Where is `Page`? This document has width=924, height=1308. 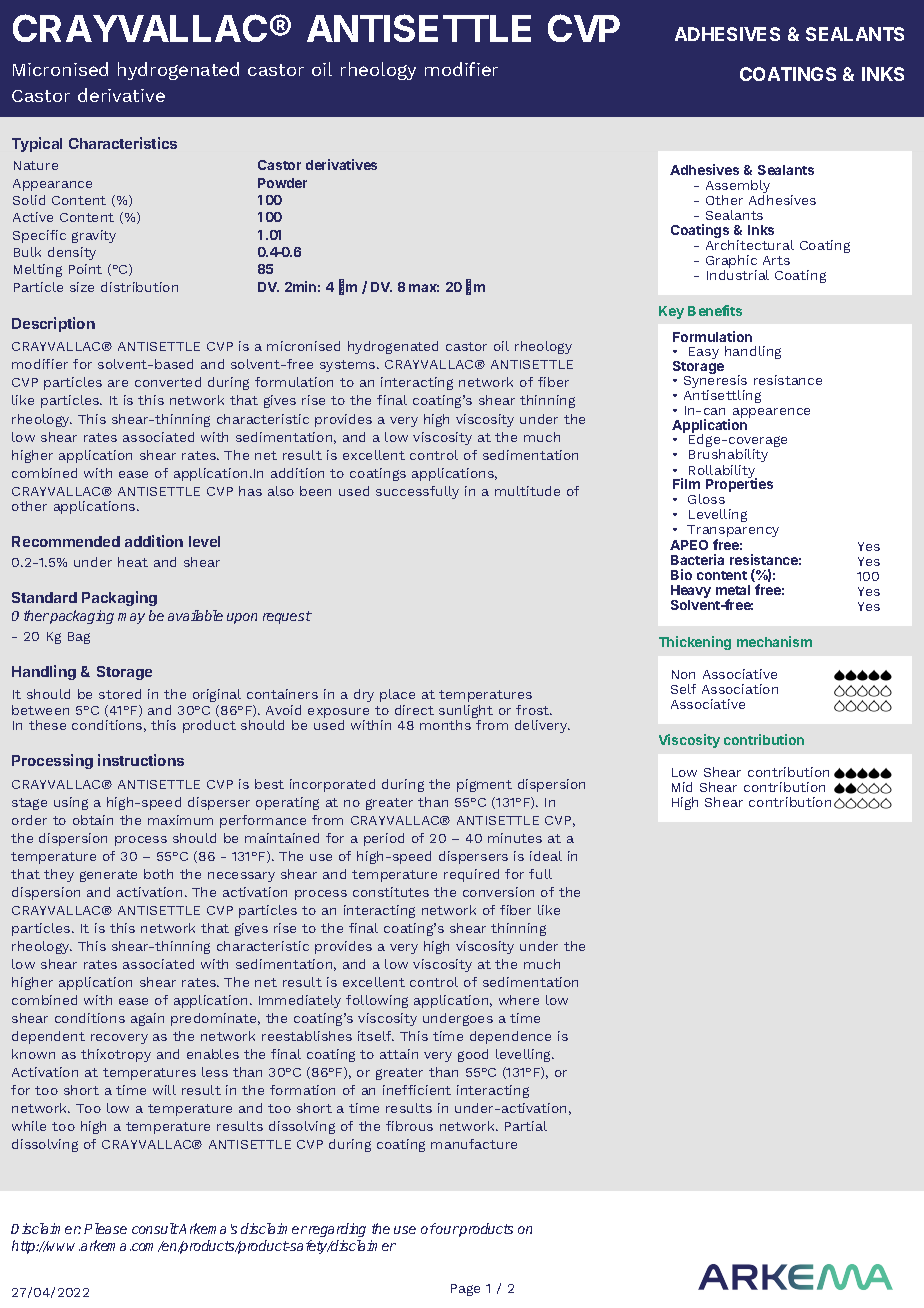
Page is located at coordinates (465, 1290).
